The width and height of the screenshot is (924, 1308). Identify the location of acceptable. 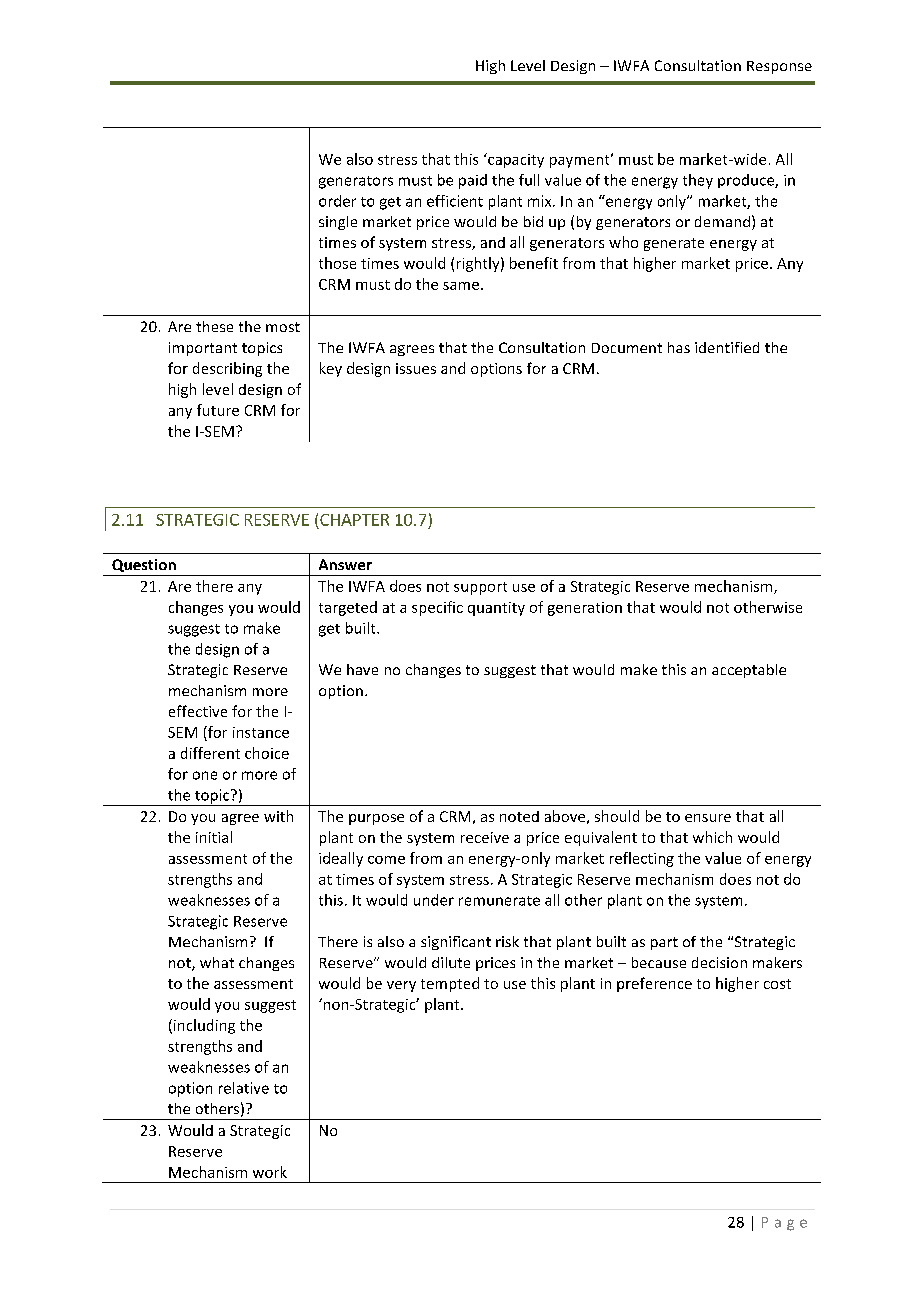
(749, 671).
